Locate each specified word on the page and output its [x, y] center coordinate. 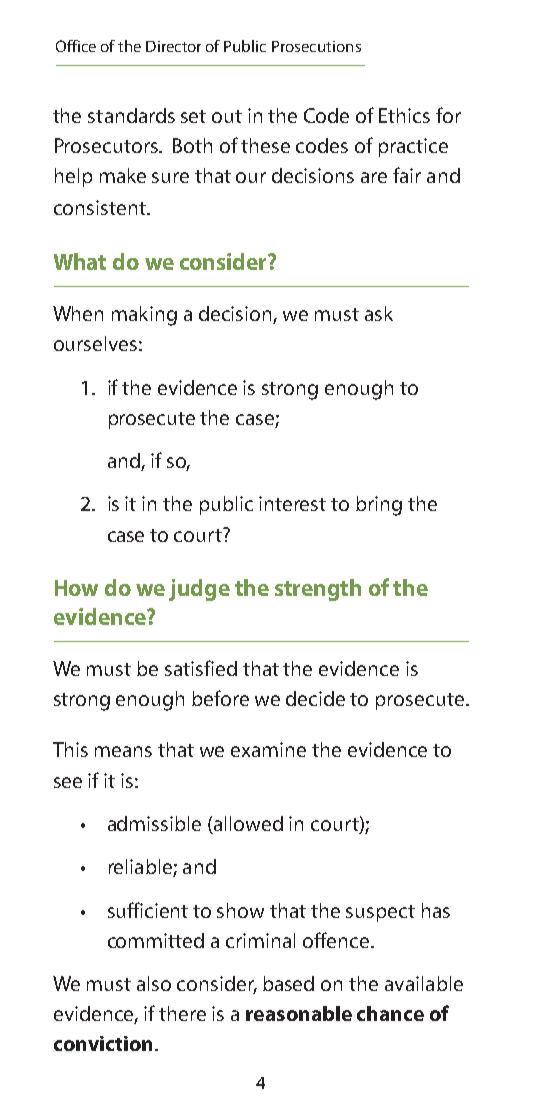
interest [292, 503]
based [288, 983]
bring [379, 506]
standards [131, 115]
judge [199, 590]
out [227, 116]
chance [390, 1013]
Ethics [404, 115]
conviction [103, 1043]
